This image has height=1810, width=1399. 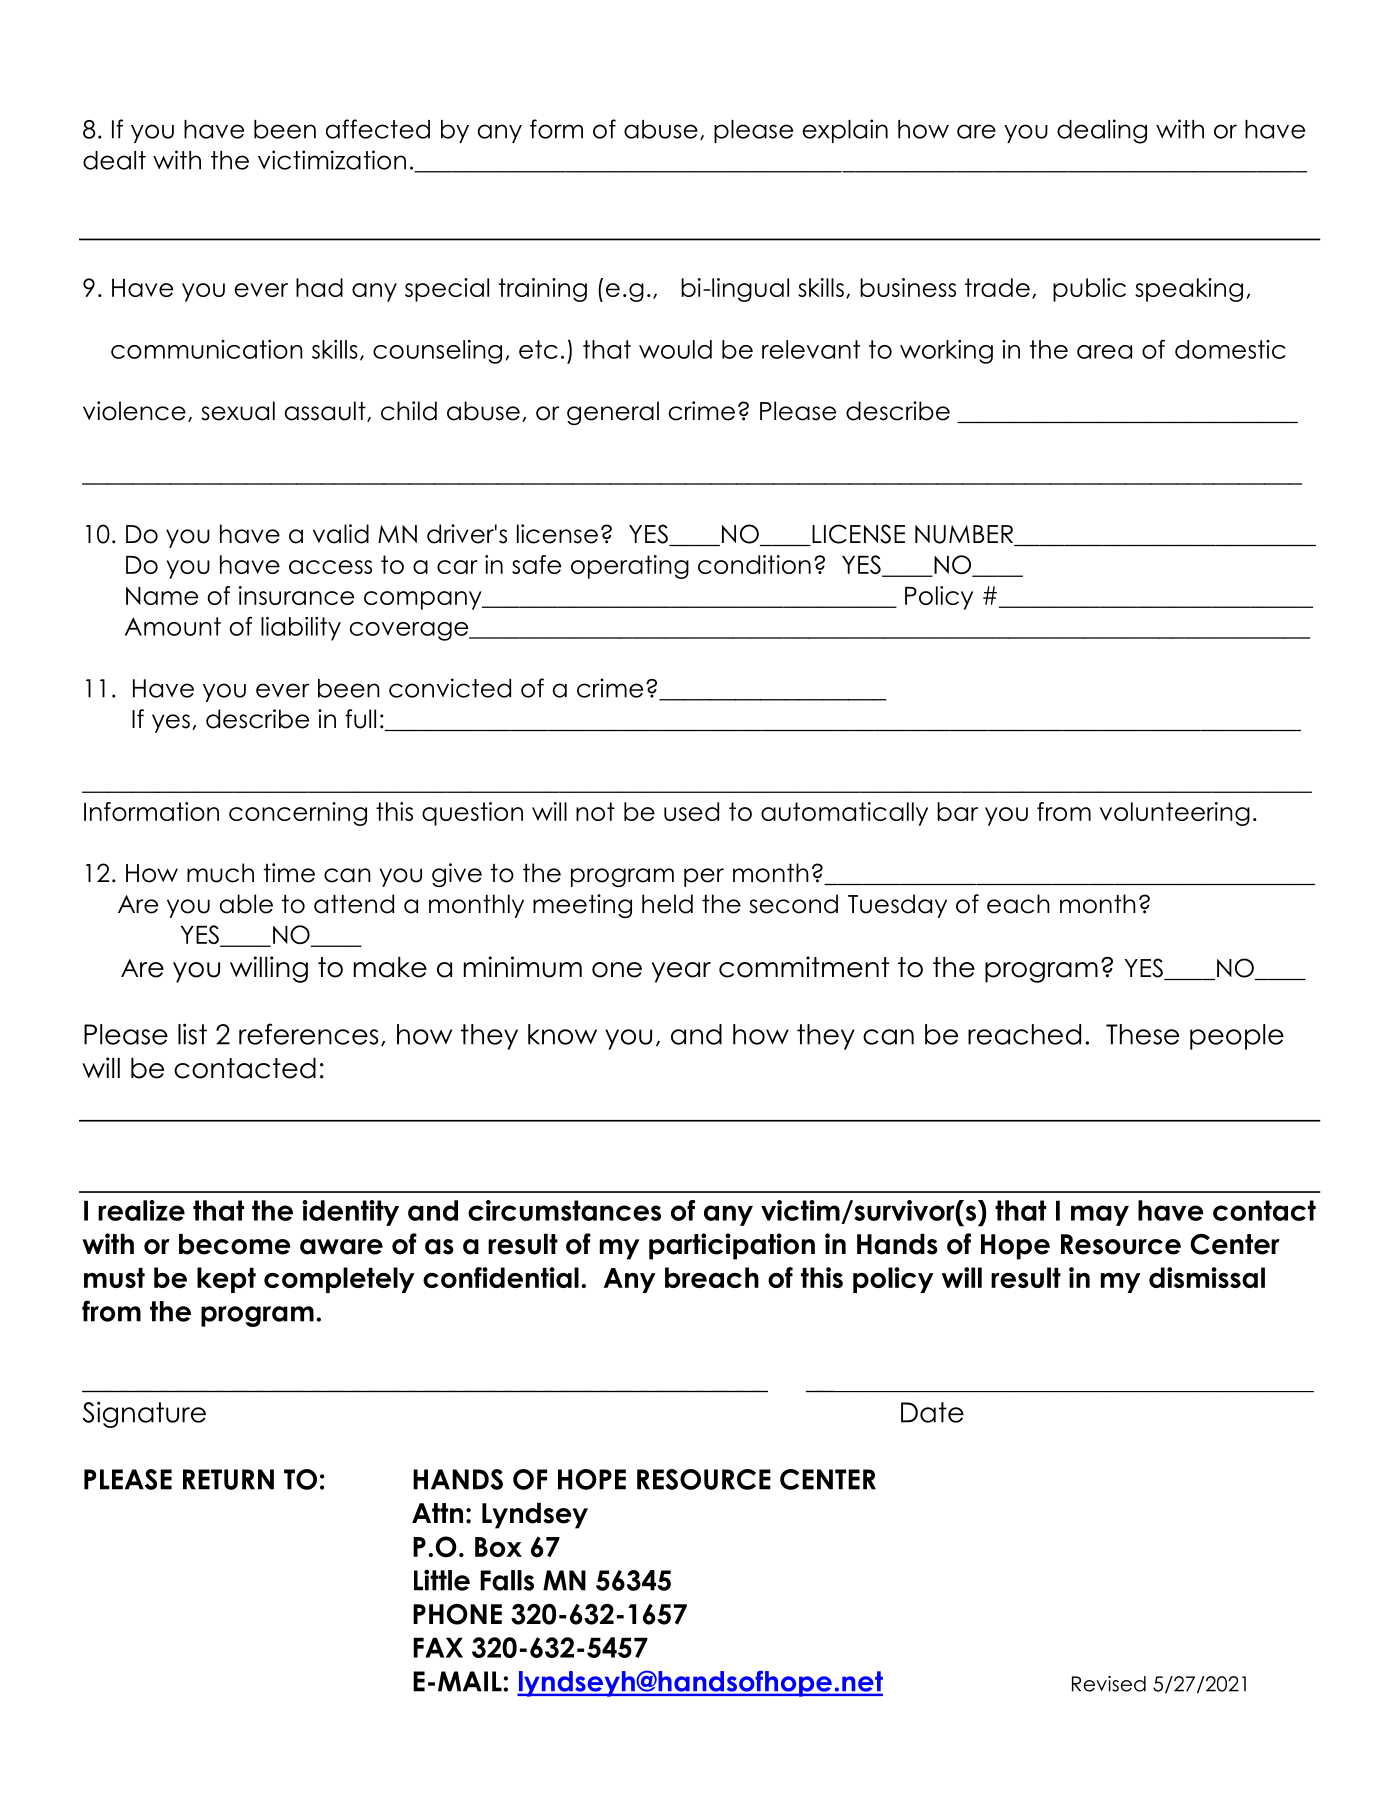 I want to click on volunteering, so click(x=1175, y=814).
